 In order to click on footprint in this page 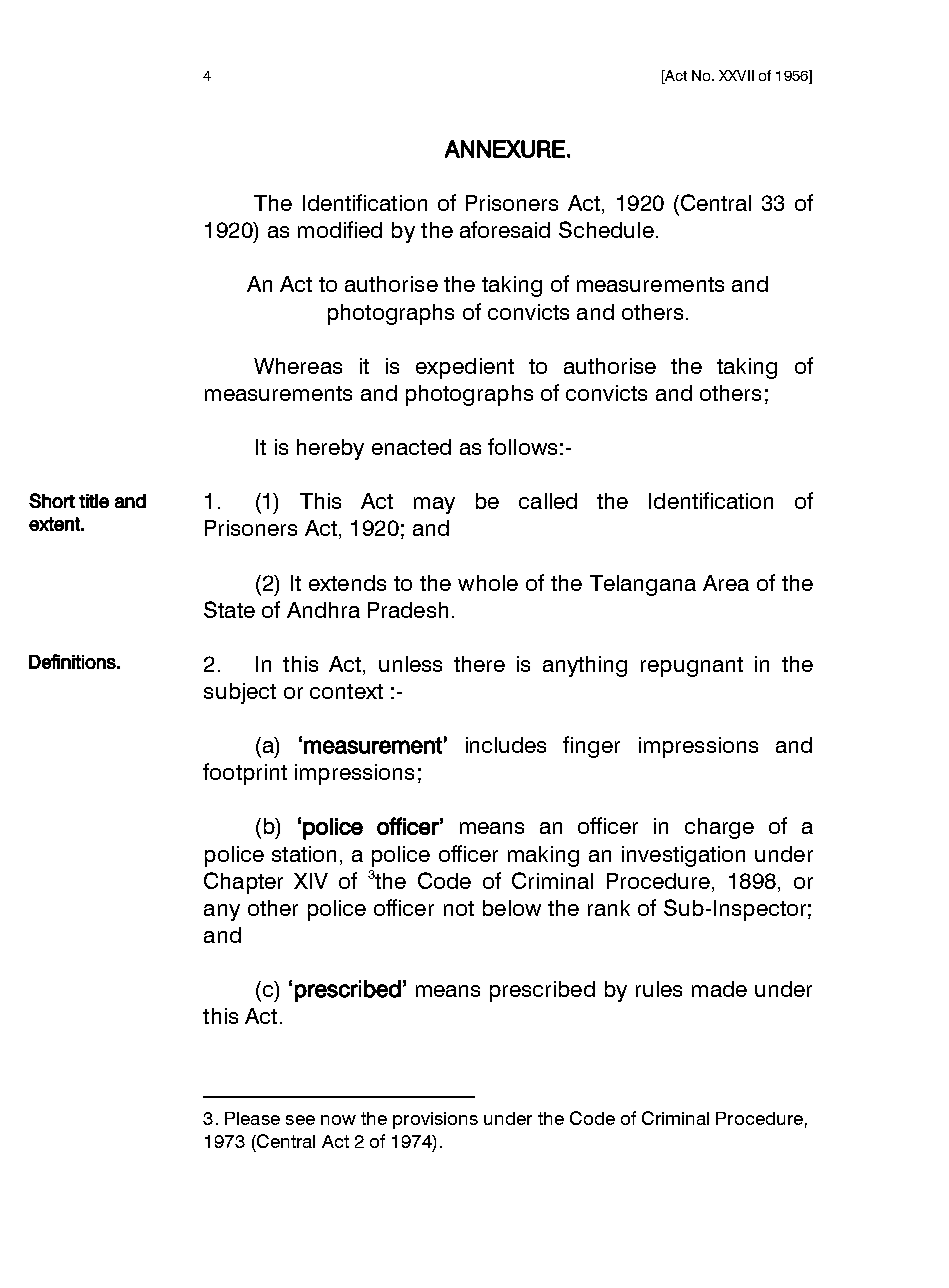, I will do `click(245, 774)`.
